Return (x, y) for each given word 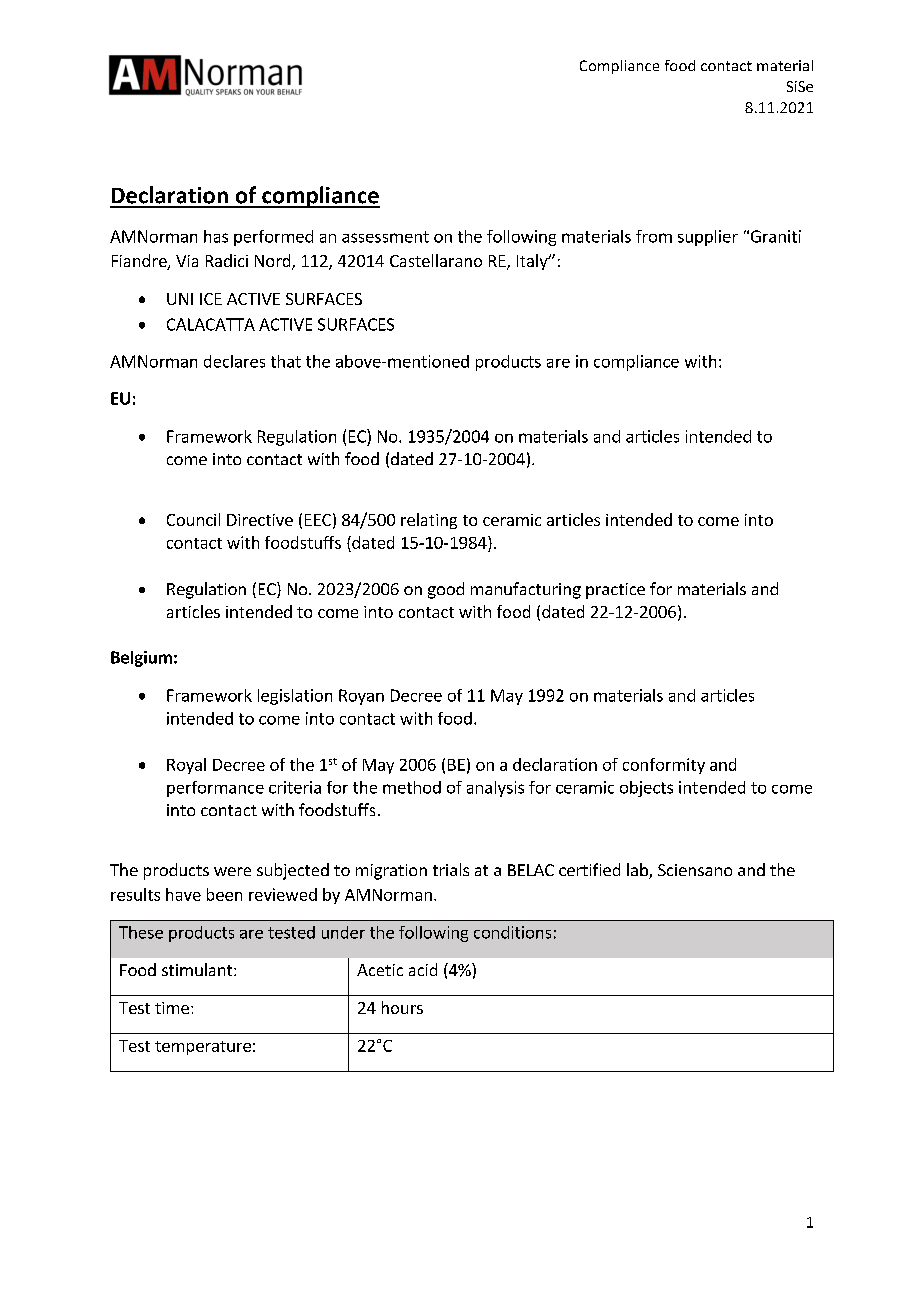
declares (234, 361)
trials (451, 869)
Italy (533, 262)
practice (615, 591)
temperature (203, 1048)
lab (638, 871)
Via (187, 261)
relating (429, 521)
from (654, 236)
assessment (385, 237)
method (412, 787)
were (232, 871)
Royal (186, 766)
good (446, 590)
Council (193, 519)
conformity (664, 766)
